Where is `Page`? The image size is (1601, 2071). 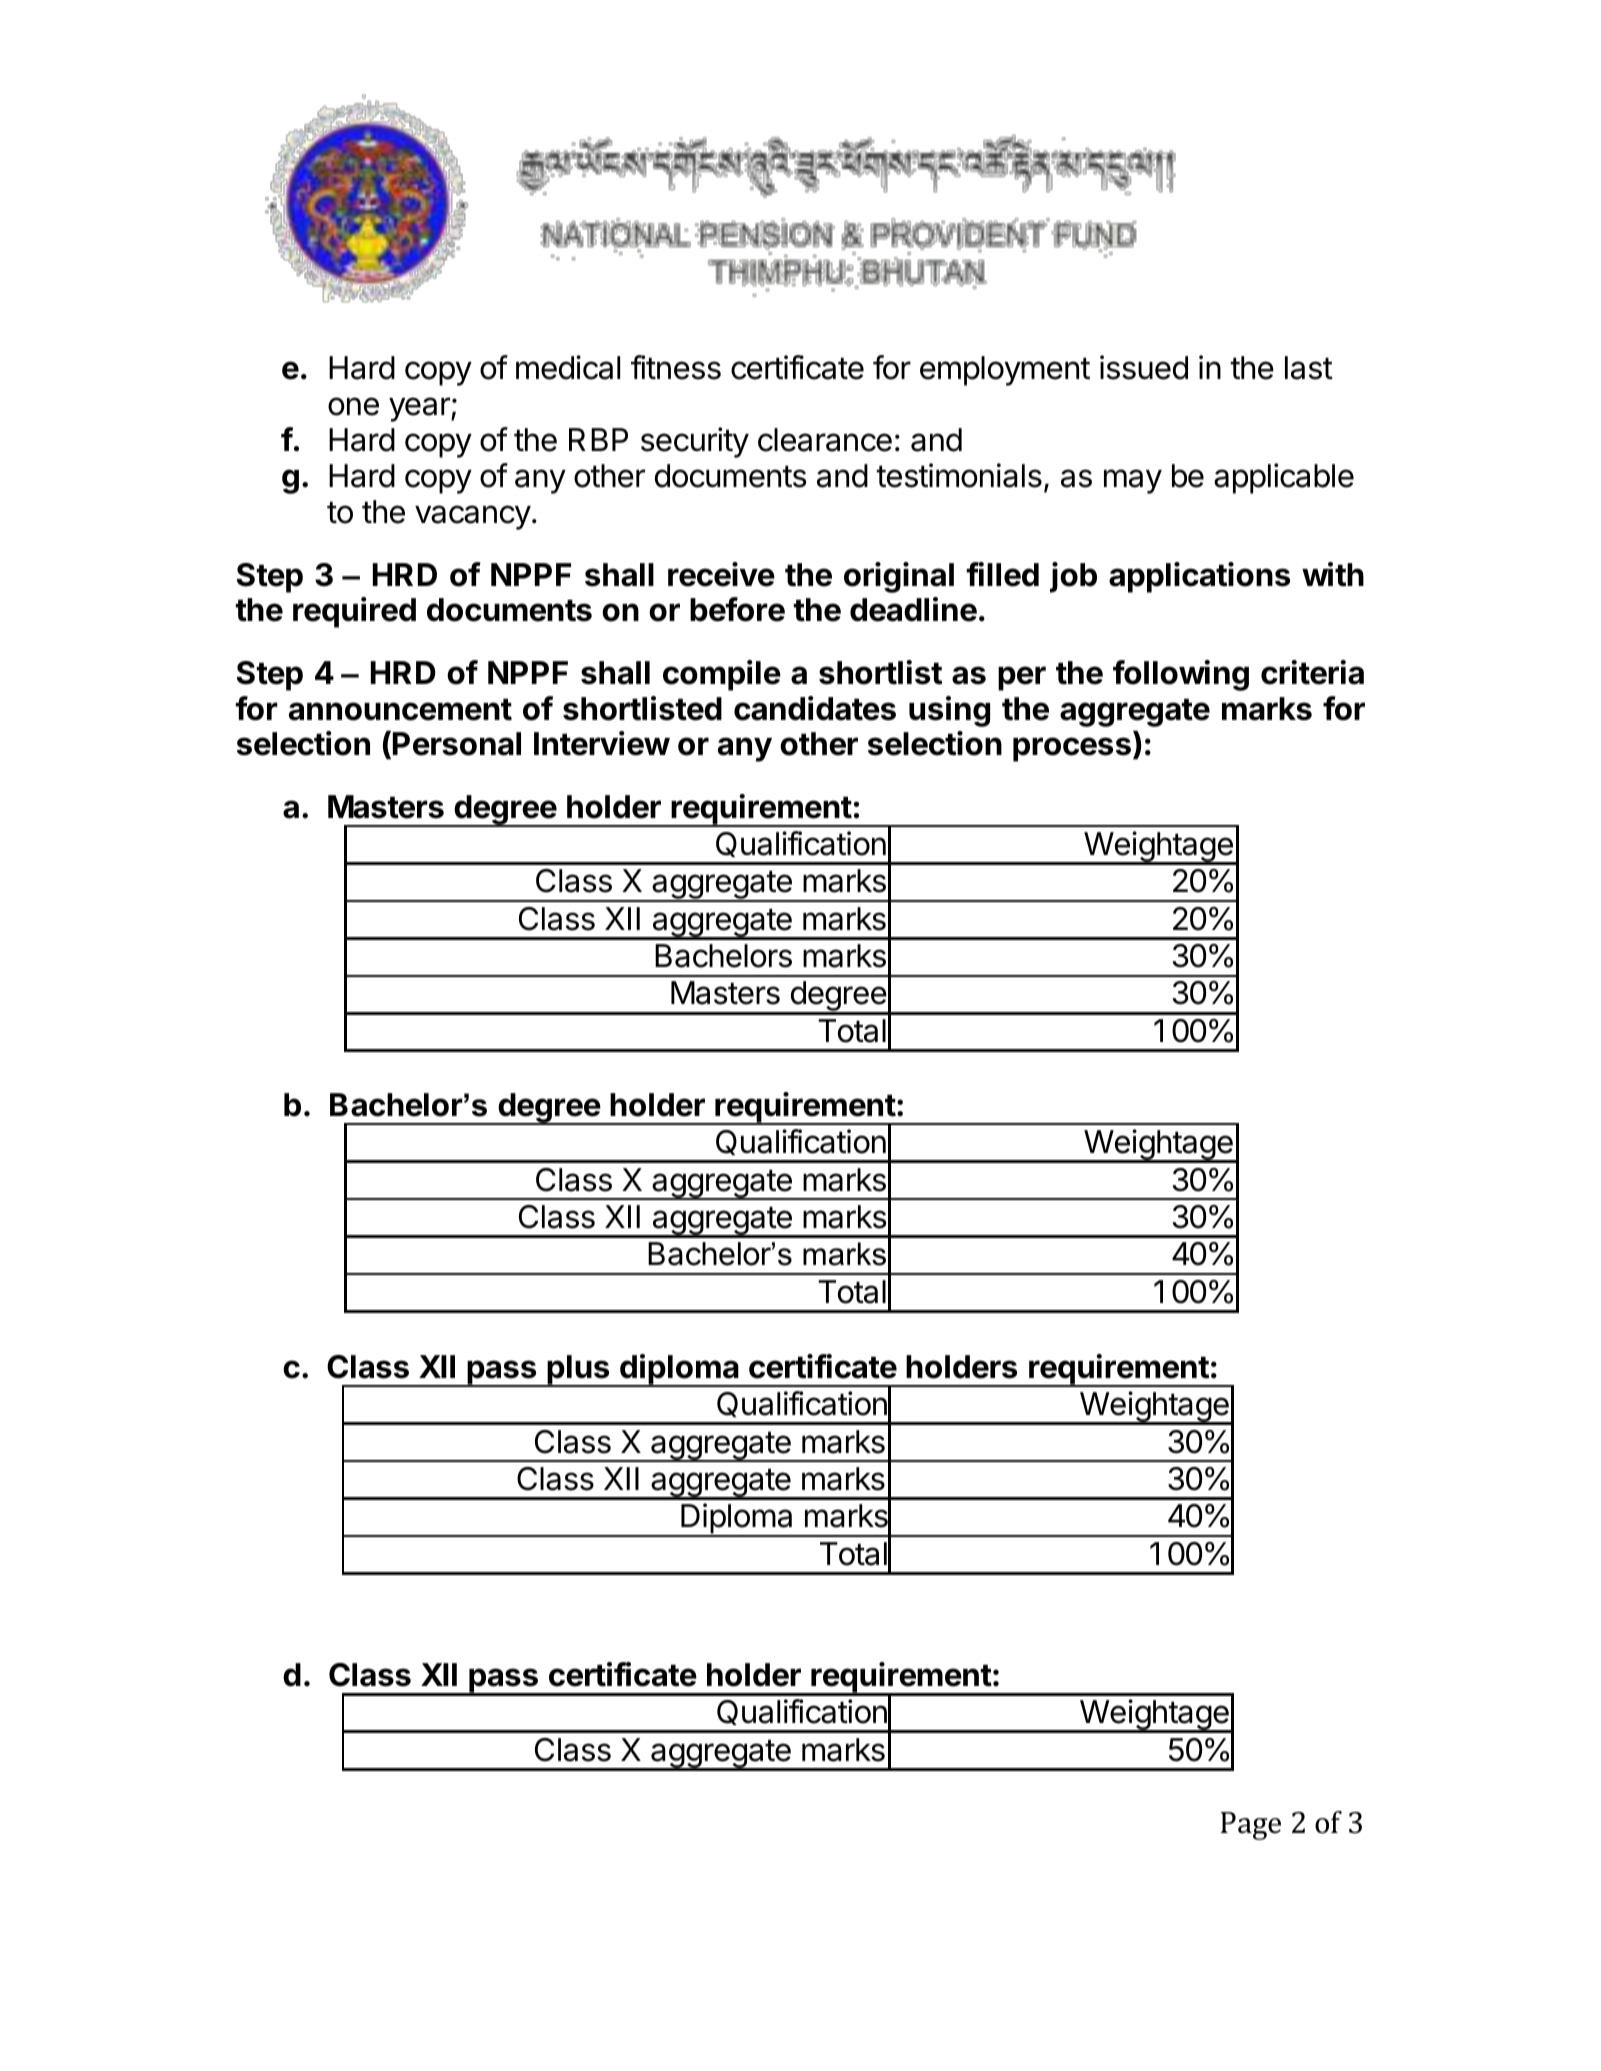
Page is located at coordinates (1251, 1826).
